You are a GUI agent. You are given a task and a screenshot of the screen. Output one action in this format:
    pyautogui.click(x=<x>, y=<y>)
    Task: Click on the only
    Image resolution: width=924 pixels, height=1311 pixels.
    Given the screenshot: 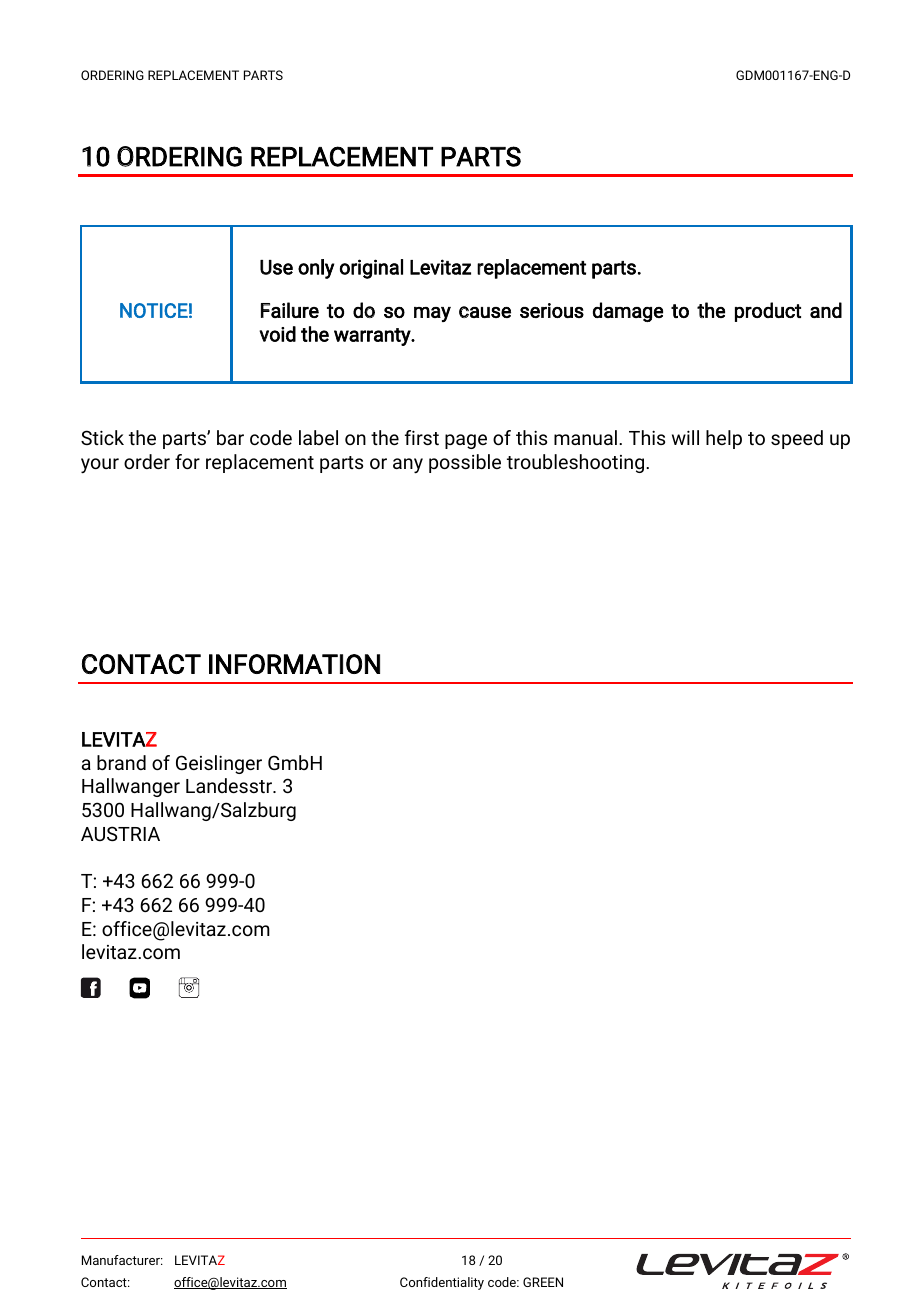 What is the action you would take?
    pyautogui.click(x=316, y=269)
